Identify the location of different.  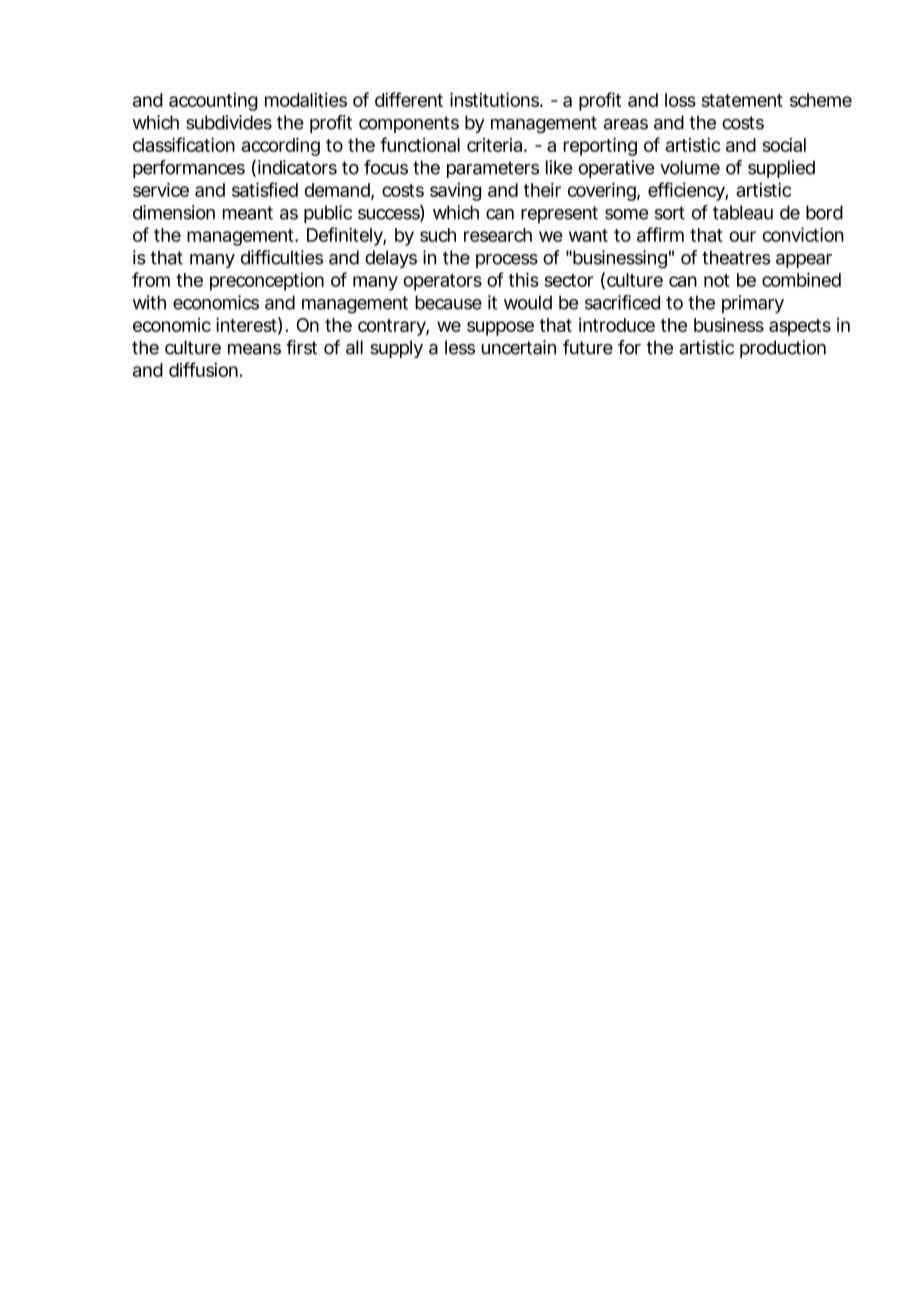
(409, 99).
